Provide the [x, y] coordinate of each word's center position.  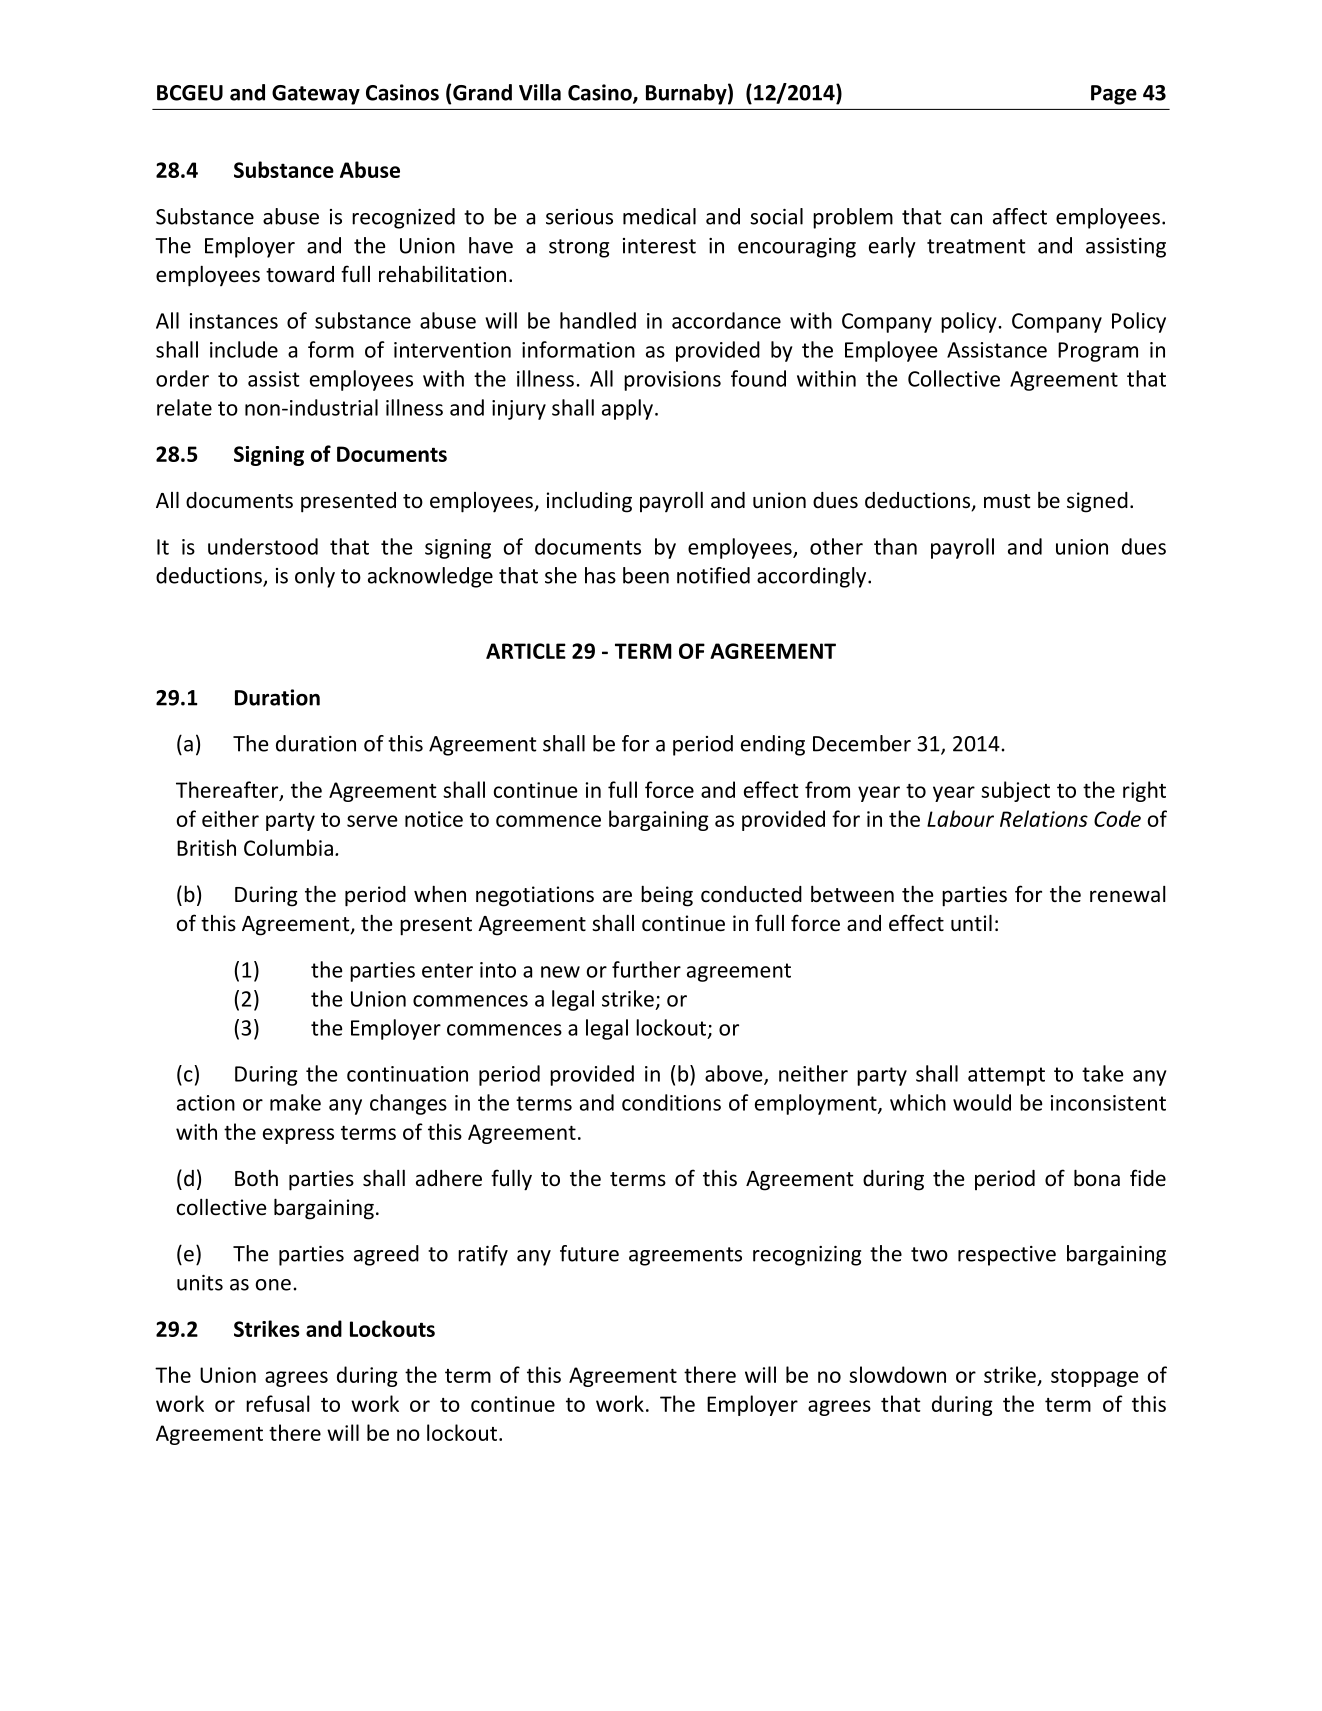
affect [1020, 216]
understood [263, 546]
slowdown [897, 1374]
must [1007, 501]
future [589, 1253]
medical [659, 216]
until [971, 922]
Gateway [316, 95]
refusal [278, 1403]
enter [447, 970]
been [646, 575]
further [646, 969]
